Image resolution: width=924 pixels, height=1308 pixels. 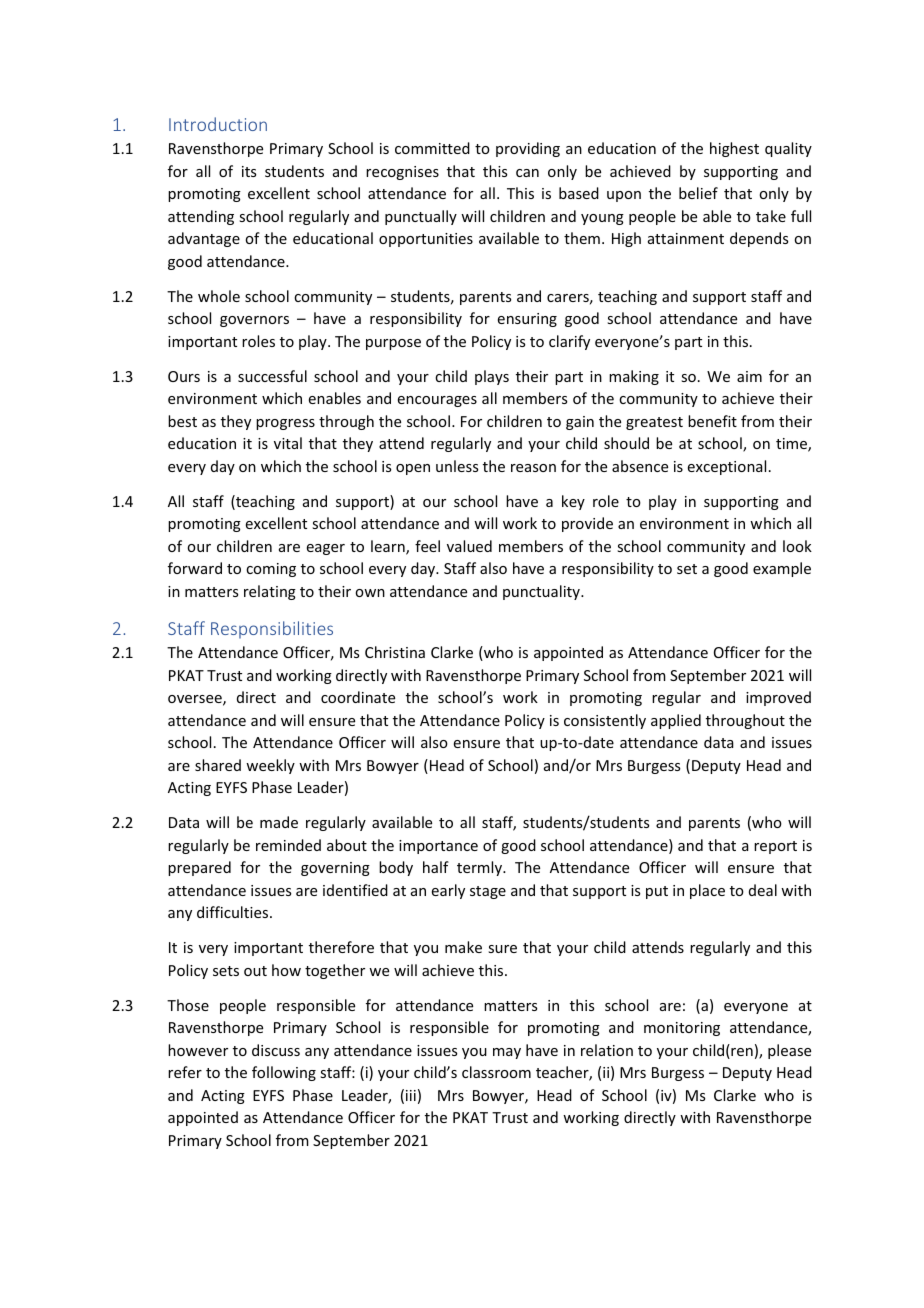 I want to click on its, so click(x=249, y=171).
